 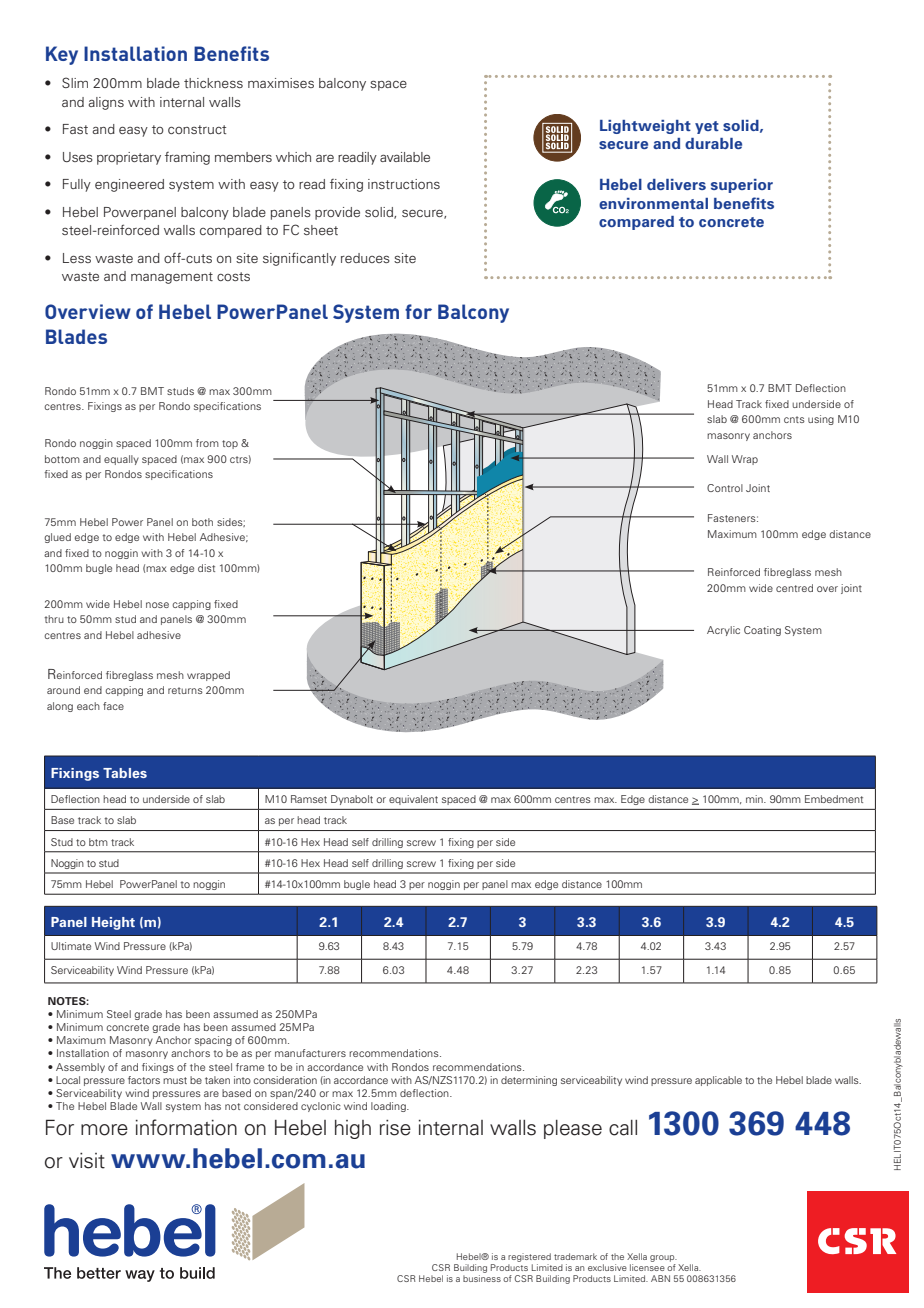 I want to click on equivalent, so click(x=413, y=800).
